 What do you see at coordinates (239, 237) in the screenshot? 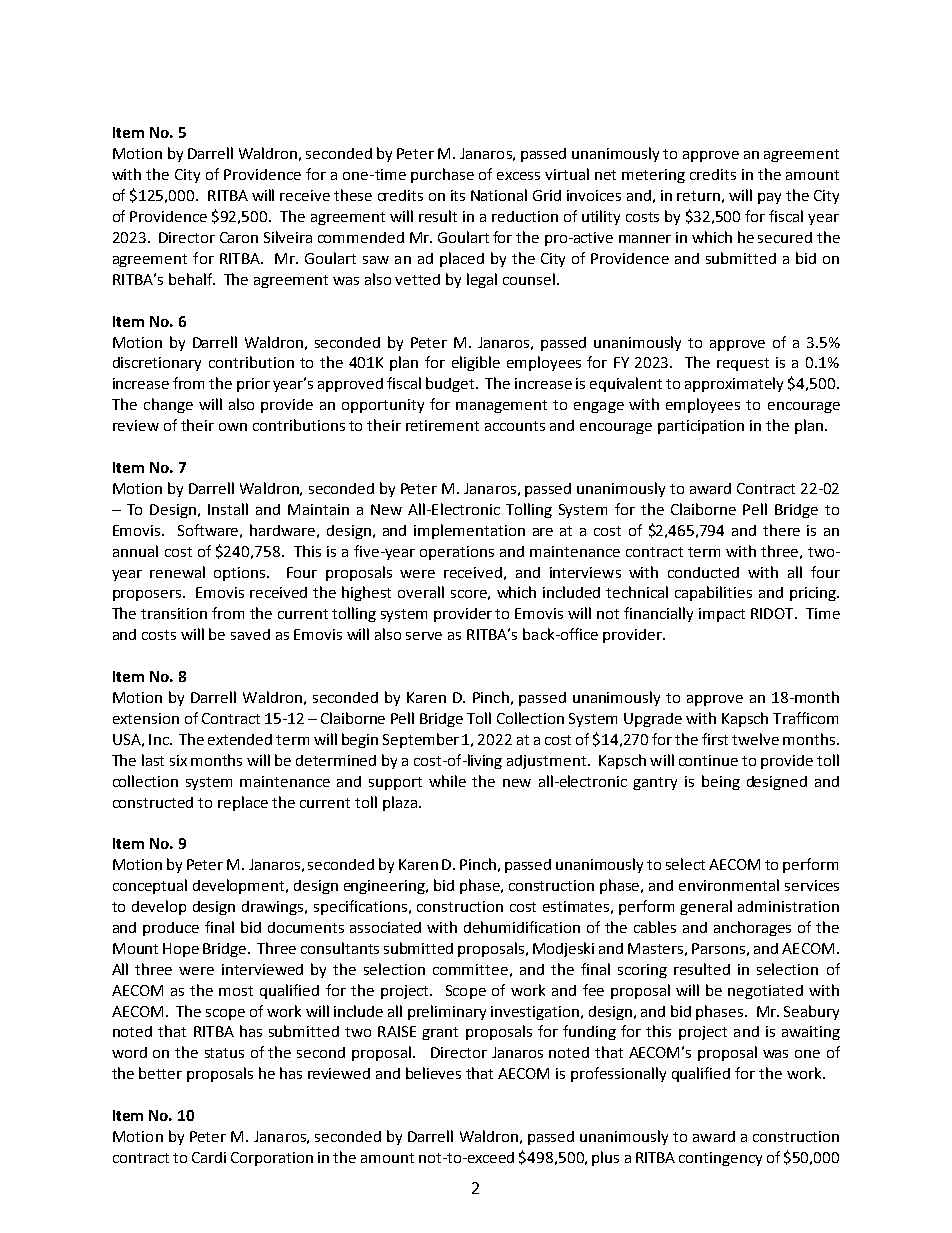
I see `Caron` at bounding box center [239, 237].
